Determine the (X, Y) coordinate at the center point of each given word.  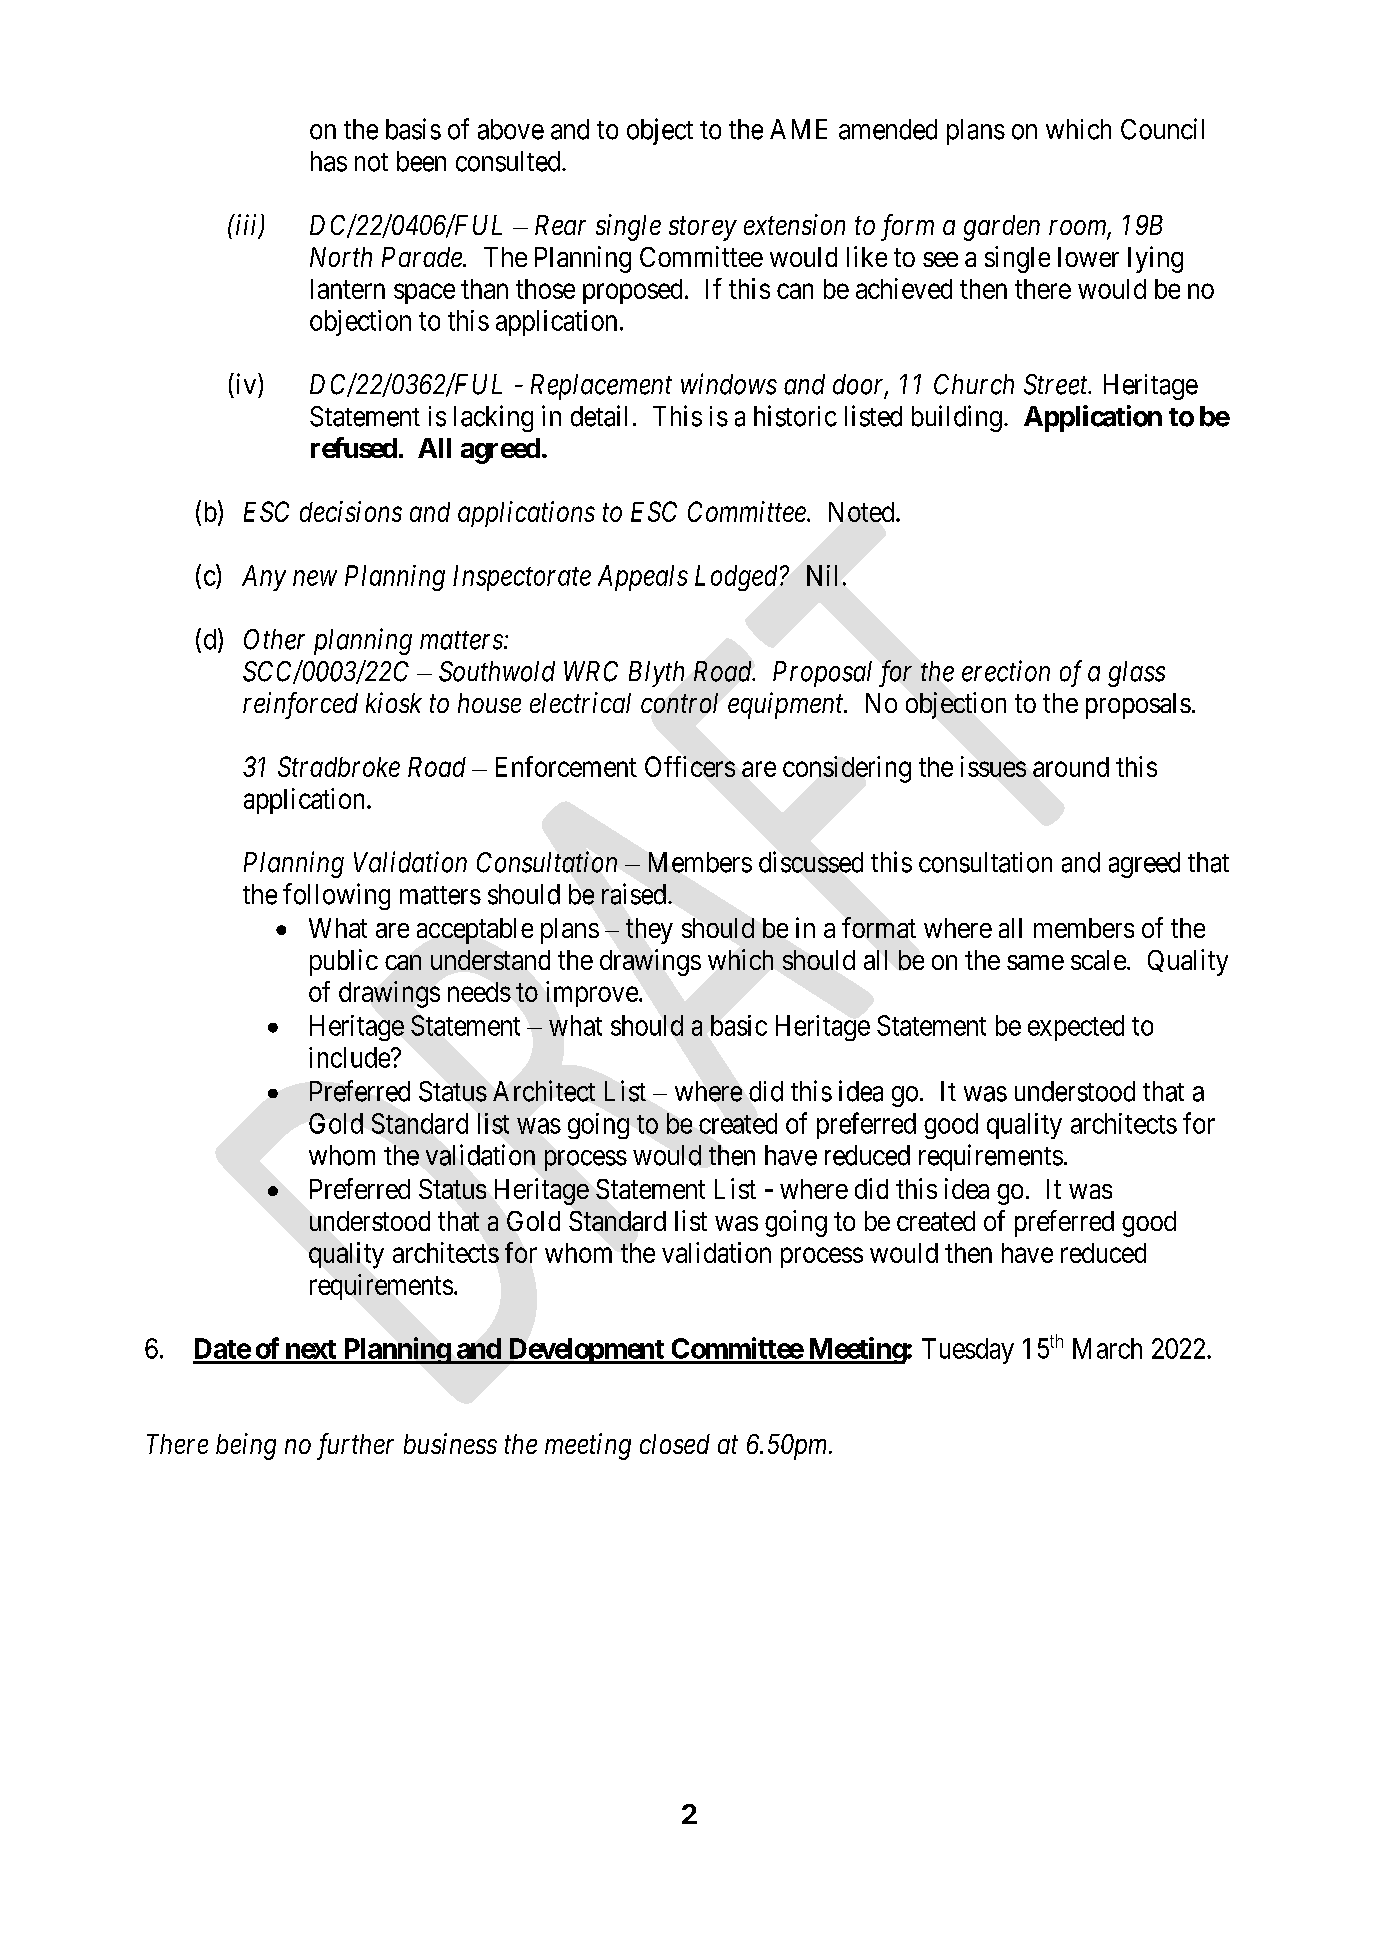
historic (795, 416)
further (355, 1446)
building (957, 418)
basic (739, 1025)
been (421, 161)
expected (1076, 1028)
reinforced (300, 705)
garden (1002, 228)
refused (354, 447)
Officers (690, 766)
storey (703, 229)
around (1071, 767)
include (349, 1057)
